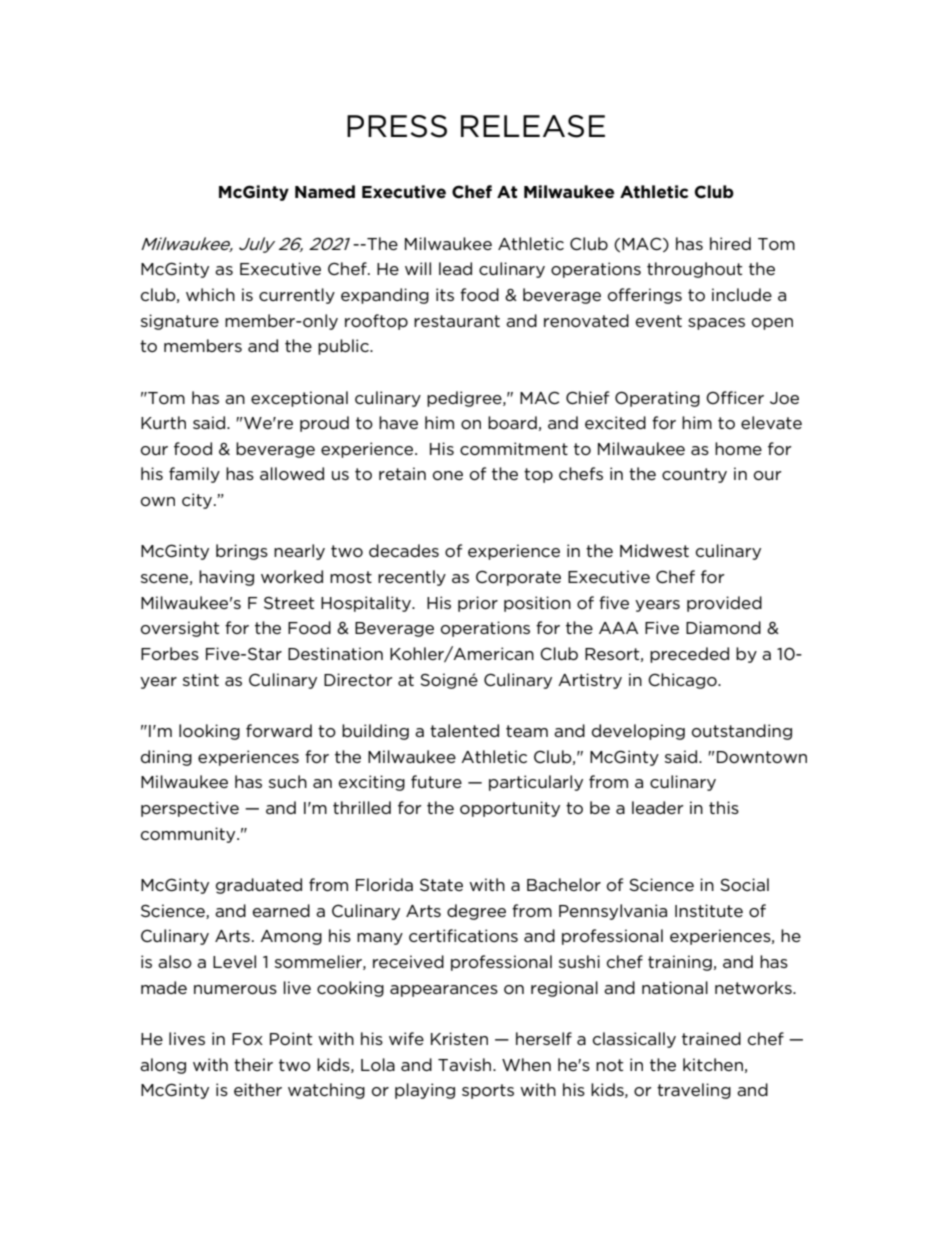  Describe the element at coordinates (448, 476) in the screenshot. I see `one` at that location.
